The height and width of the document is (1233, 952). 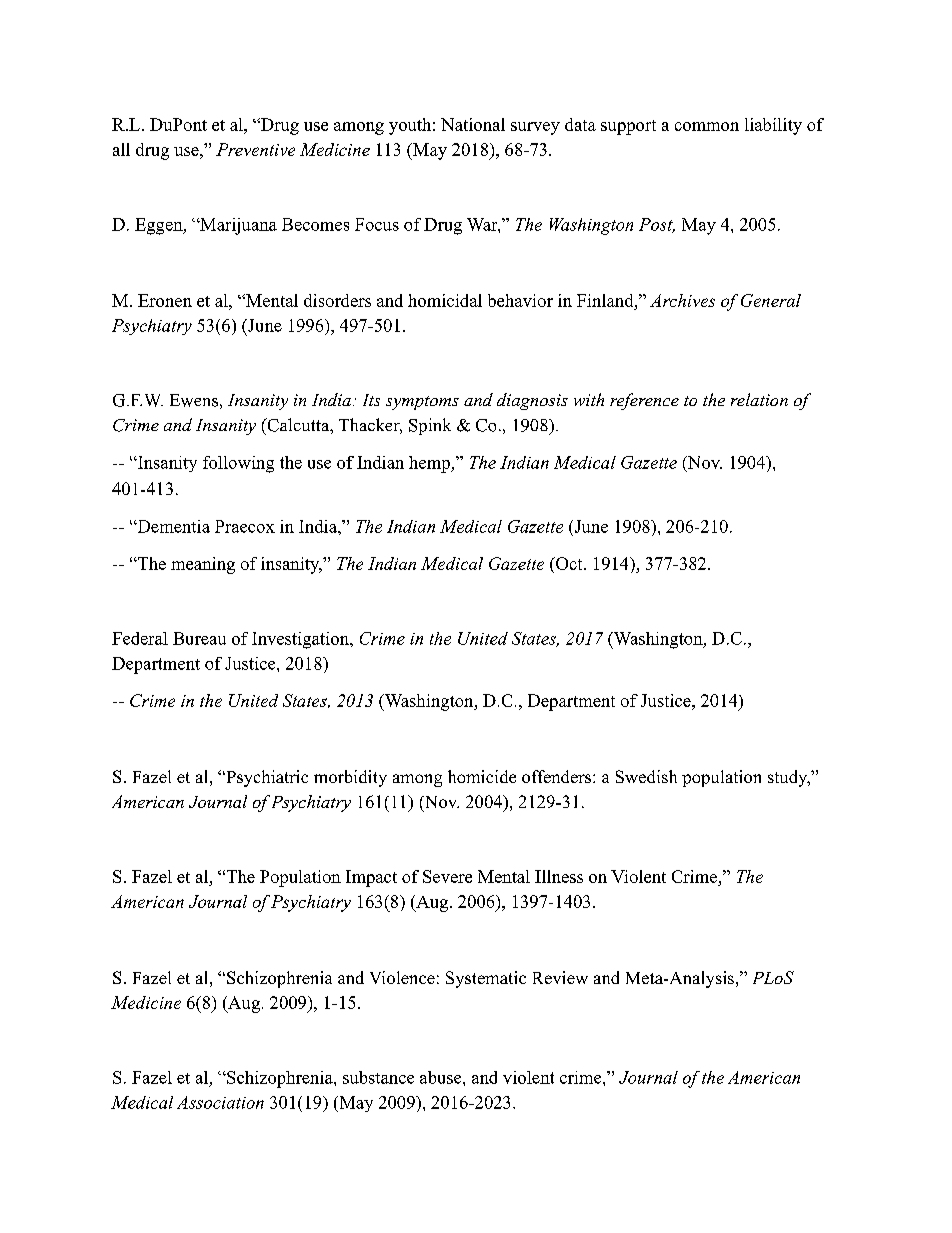 What do you see at coordinates (430, 464) in the document?
I see `hemp` at bounding box center [430, 464].
